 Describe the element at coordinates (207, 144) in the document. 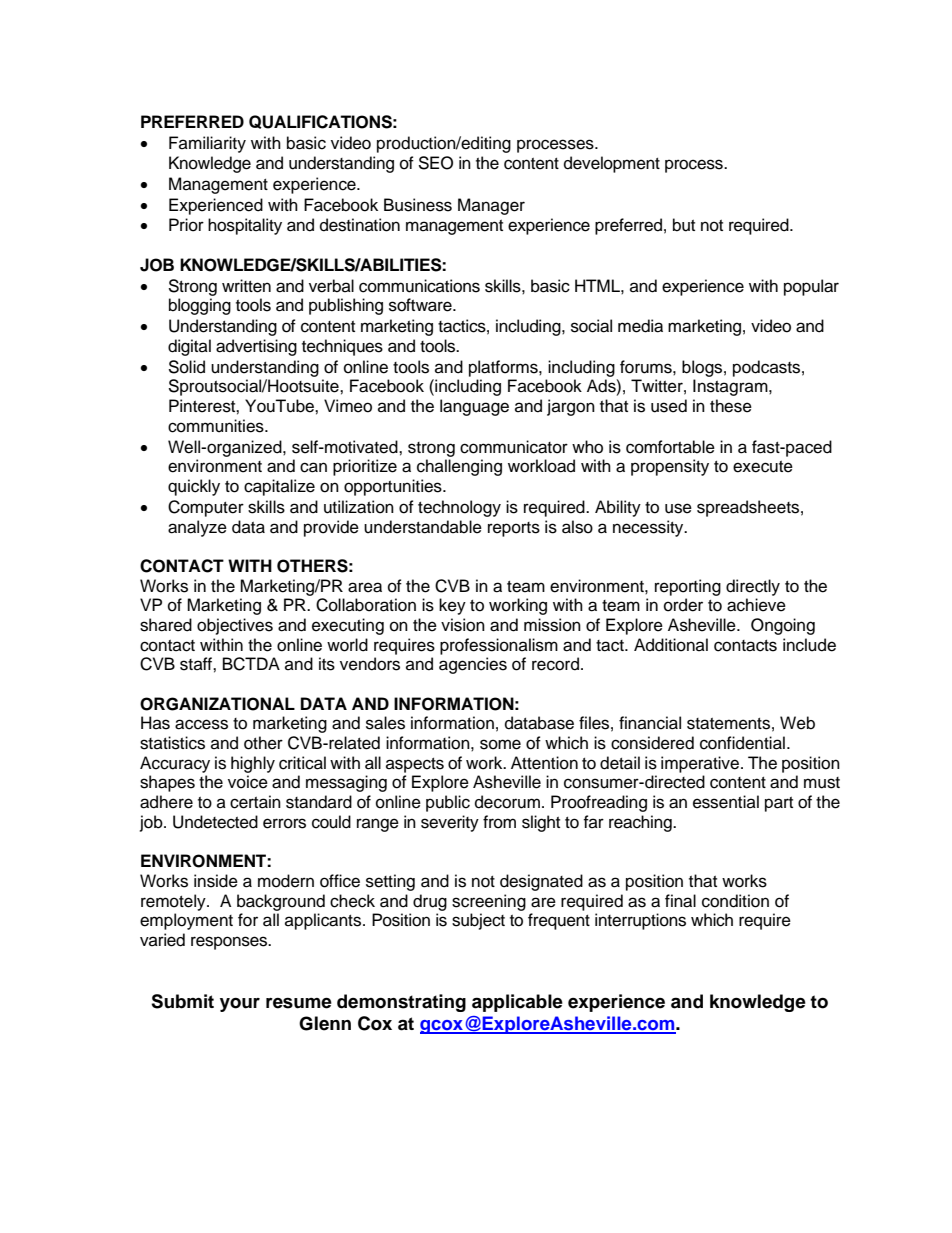

I see `Familiarity` at that location.
